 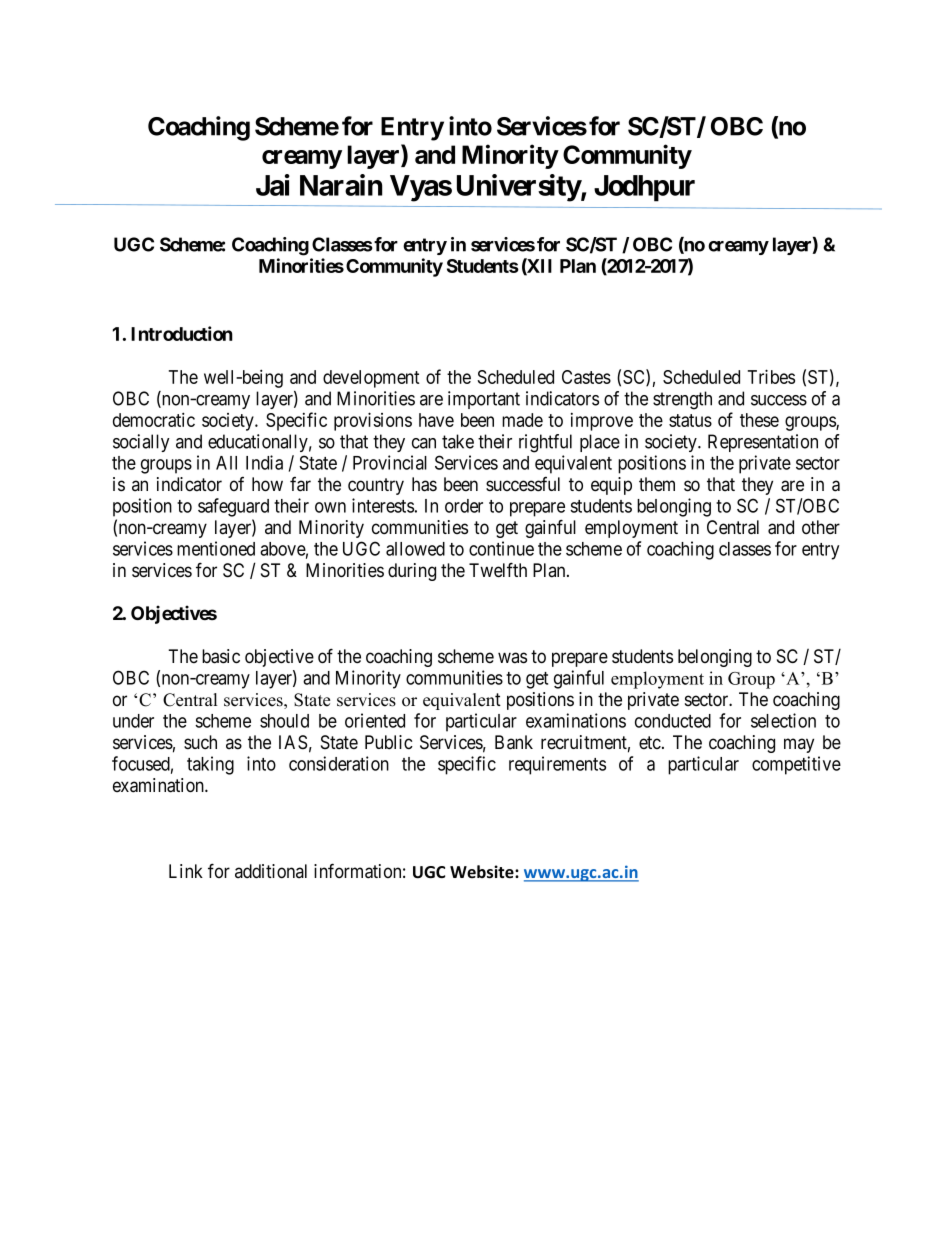 I want to click on Link, so click(x=186, y=871).
